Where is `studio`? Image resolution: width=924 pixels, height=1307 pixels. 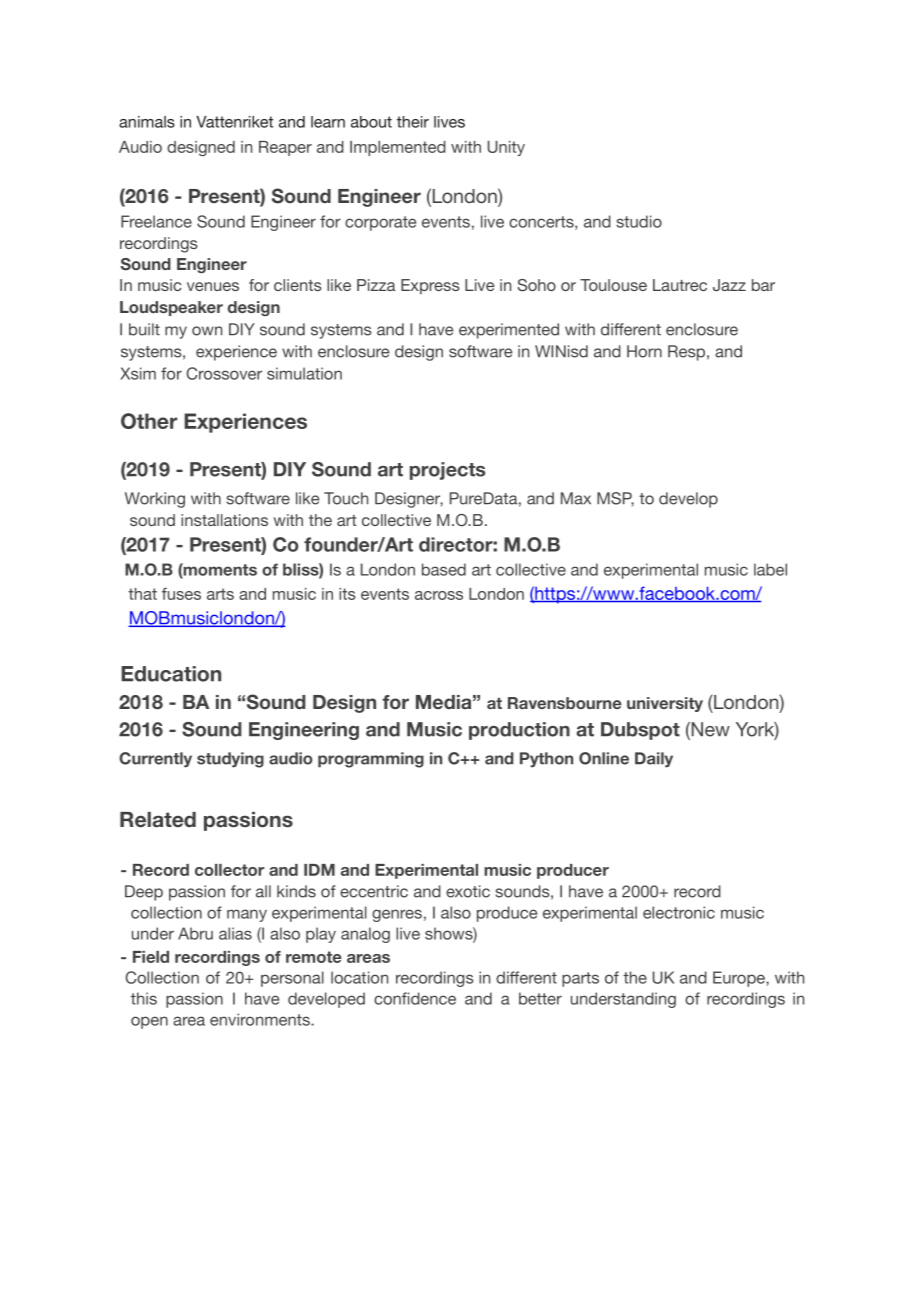 studio is located at coordinates (639, 221).
